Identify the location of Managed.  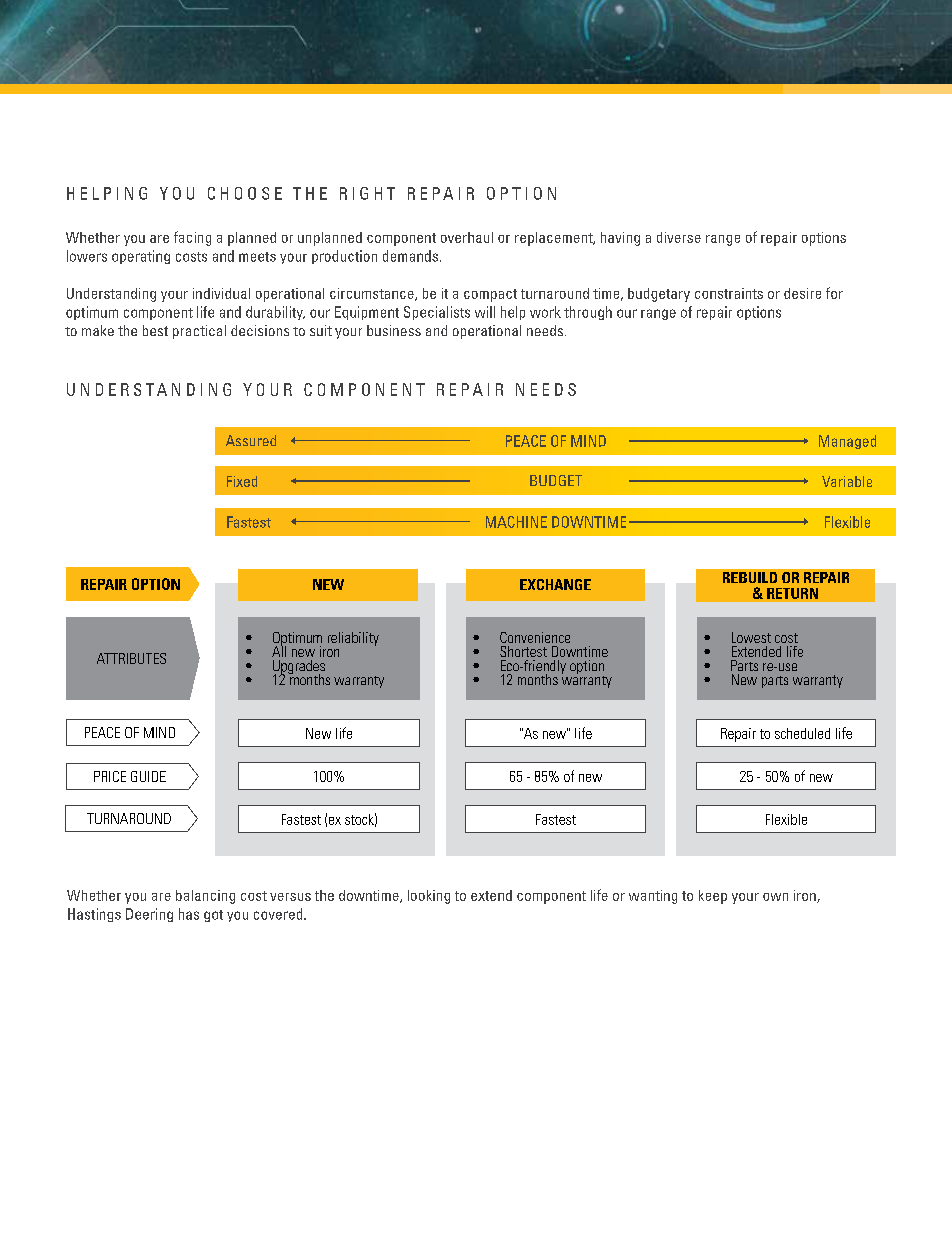
(847, 442).
